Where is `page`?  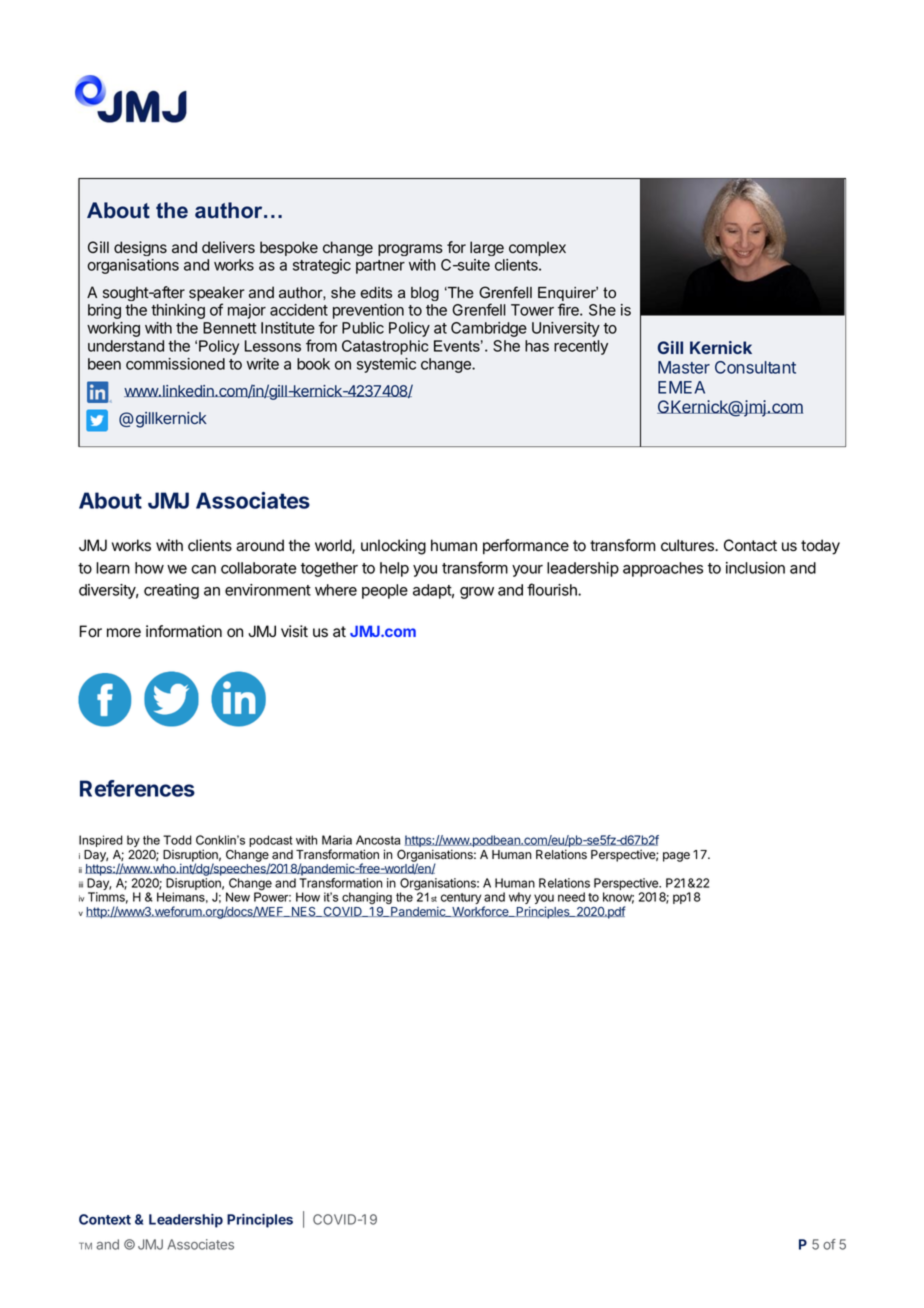
page is located at coordinates (676, 857).
